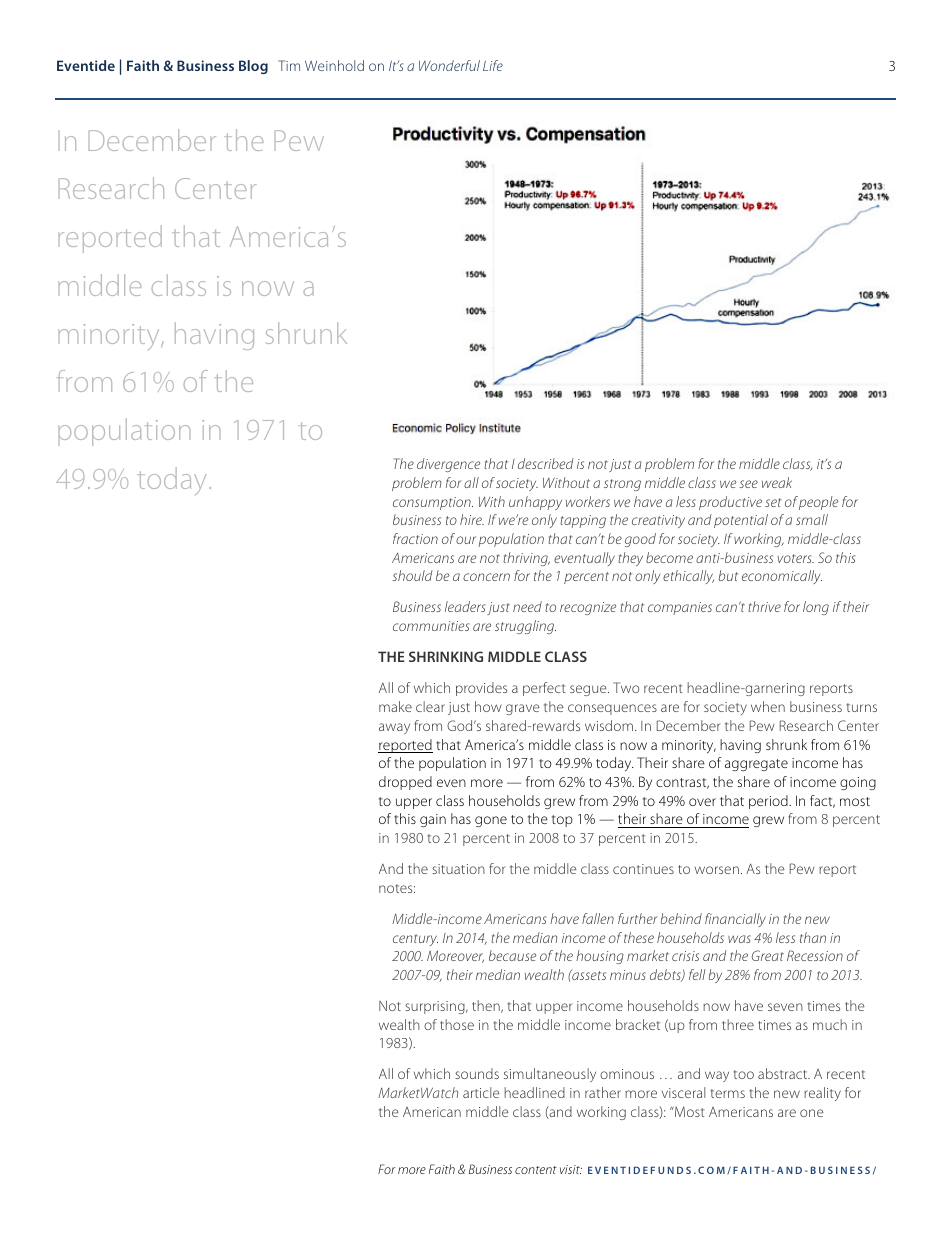 The image size is (952, 1233). What do you see at coordinates (493, 65) in the screenshot?
I see `Life` at bounding box center [493, 65].
